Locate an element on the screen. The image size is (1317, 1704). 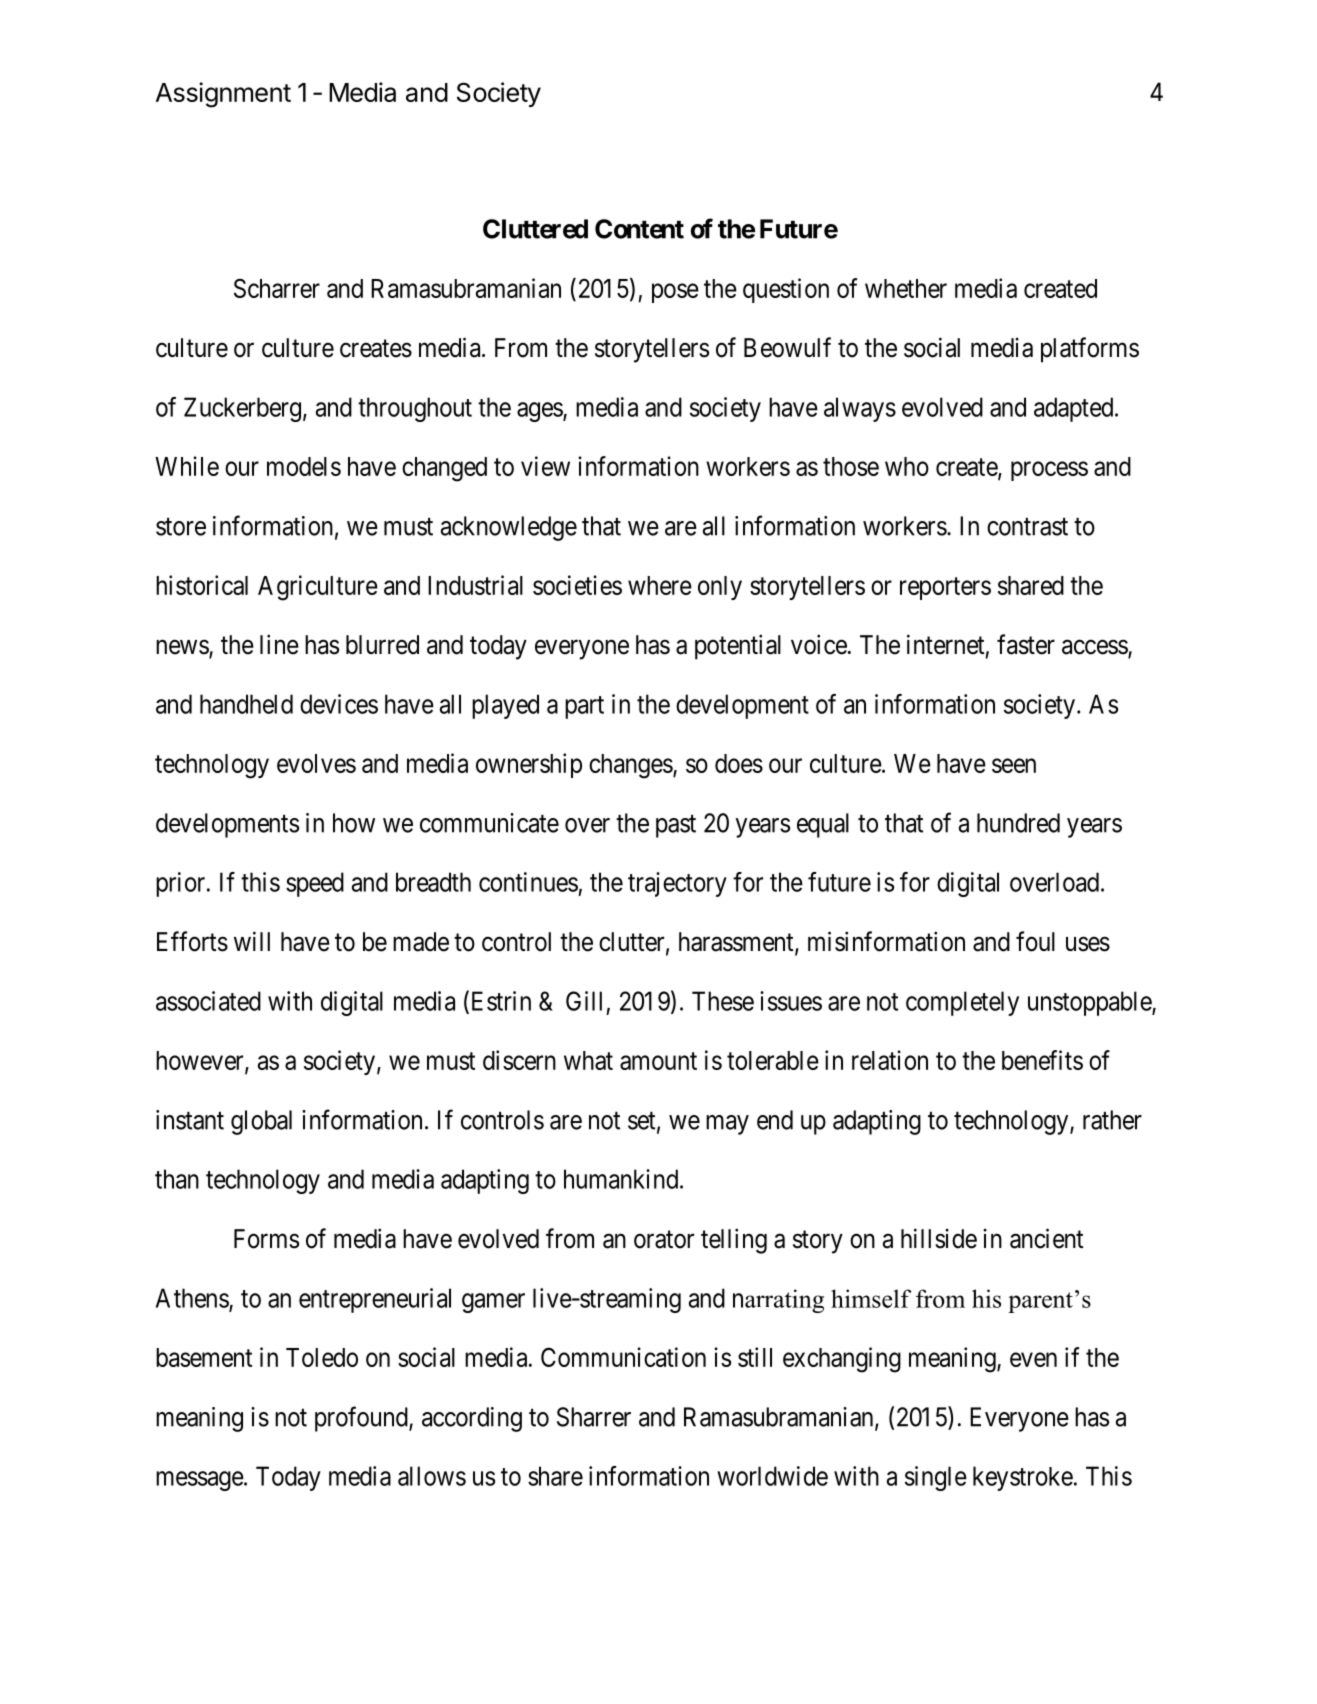
whether is located at coordinates (906, 288).
